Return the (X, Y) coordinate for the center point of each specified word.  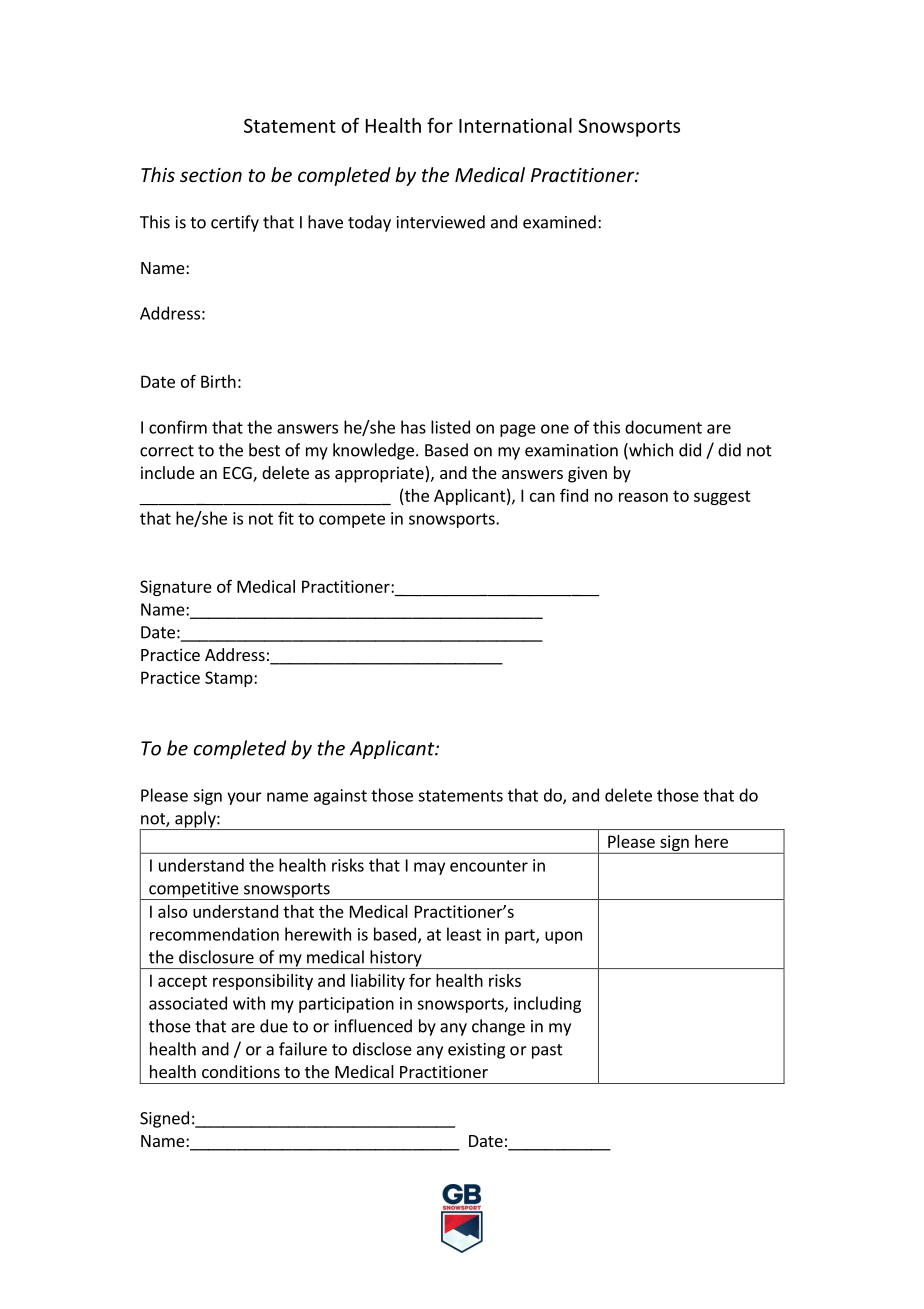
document (663, 427)
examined (559, 222)
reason (643, 497)
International (515, 125)
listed (450, 427)
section (211, 175)
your (244, 798)
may (429, 868)
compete (352, 520)
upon (563, 937)
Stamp (230, 679)
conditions (241, 1071)
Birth (218, 381)
